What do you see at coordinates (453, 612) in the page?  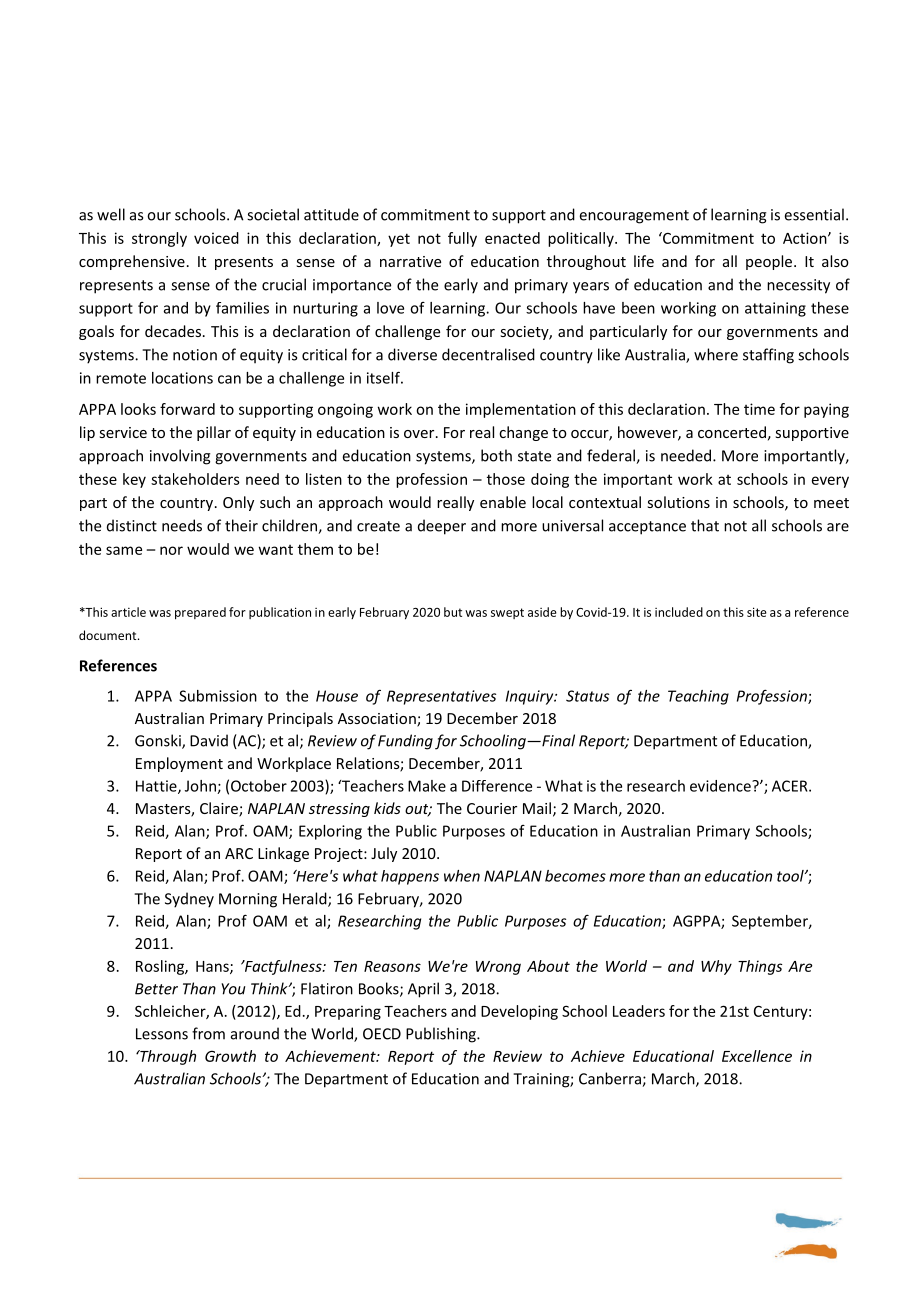 I see `but` at bounding box center [453, 612].
